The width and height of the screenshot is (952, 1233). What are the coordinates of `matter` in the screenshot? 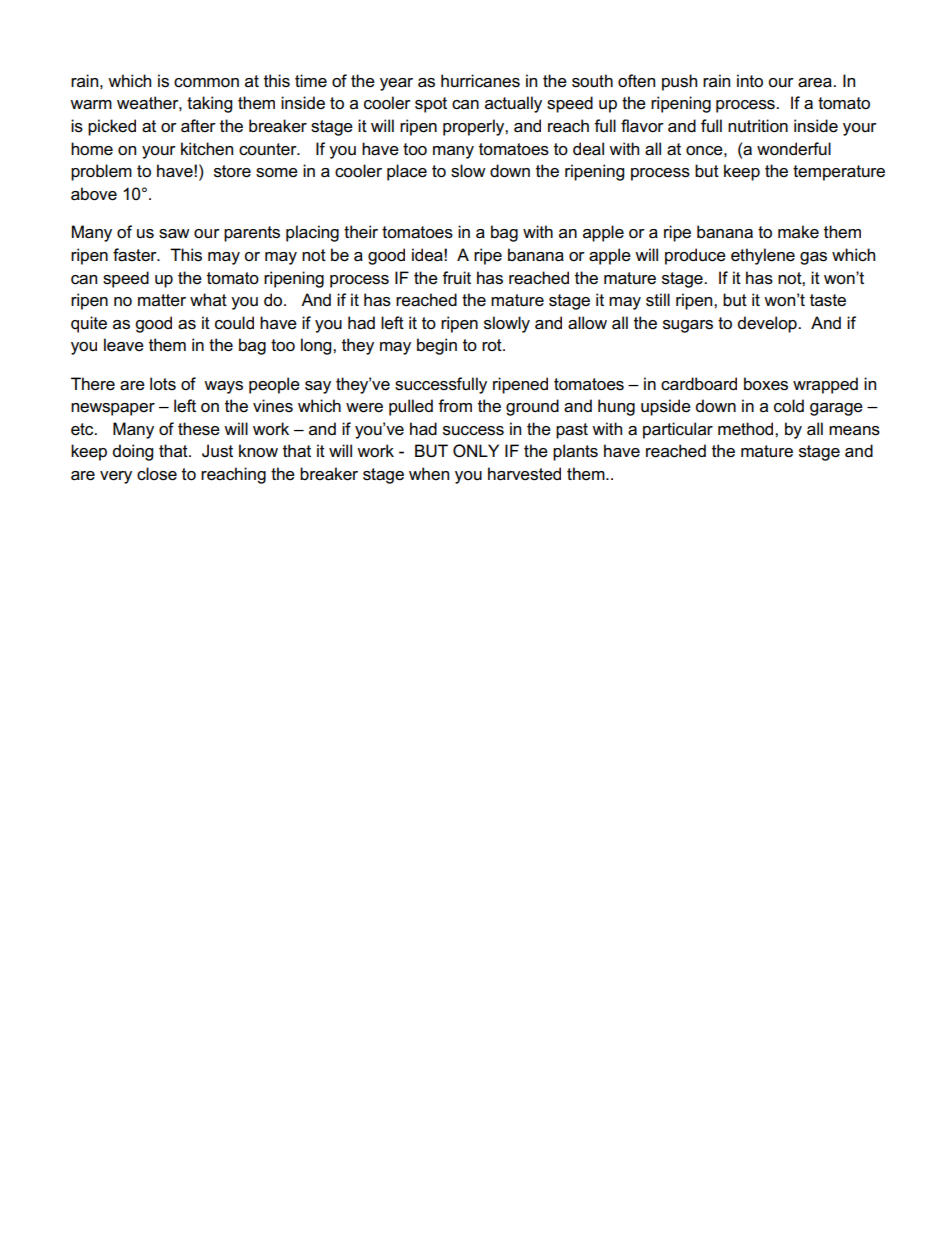 It's located at (162, 300).
